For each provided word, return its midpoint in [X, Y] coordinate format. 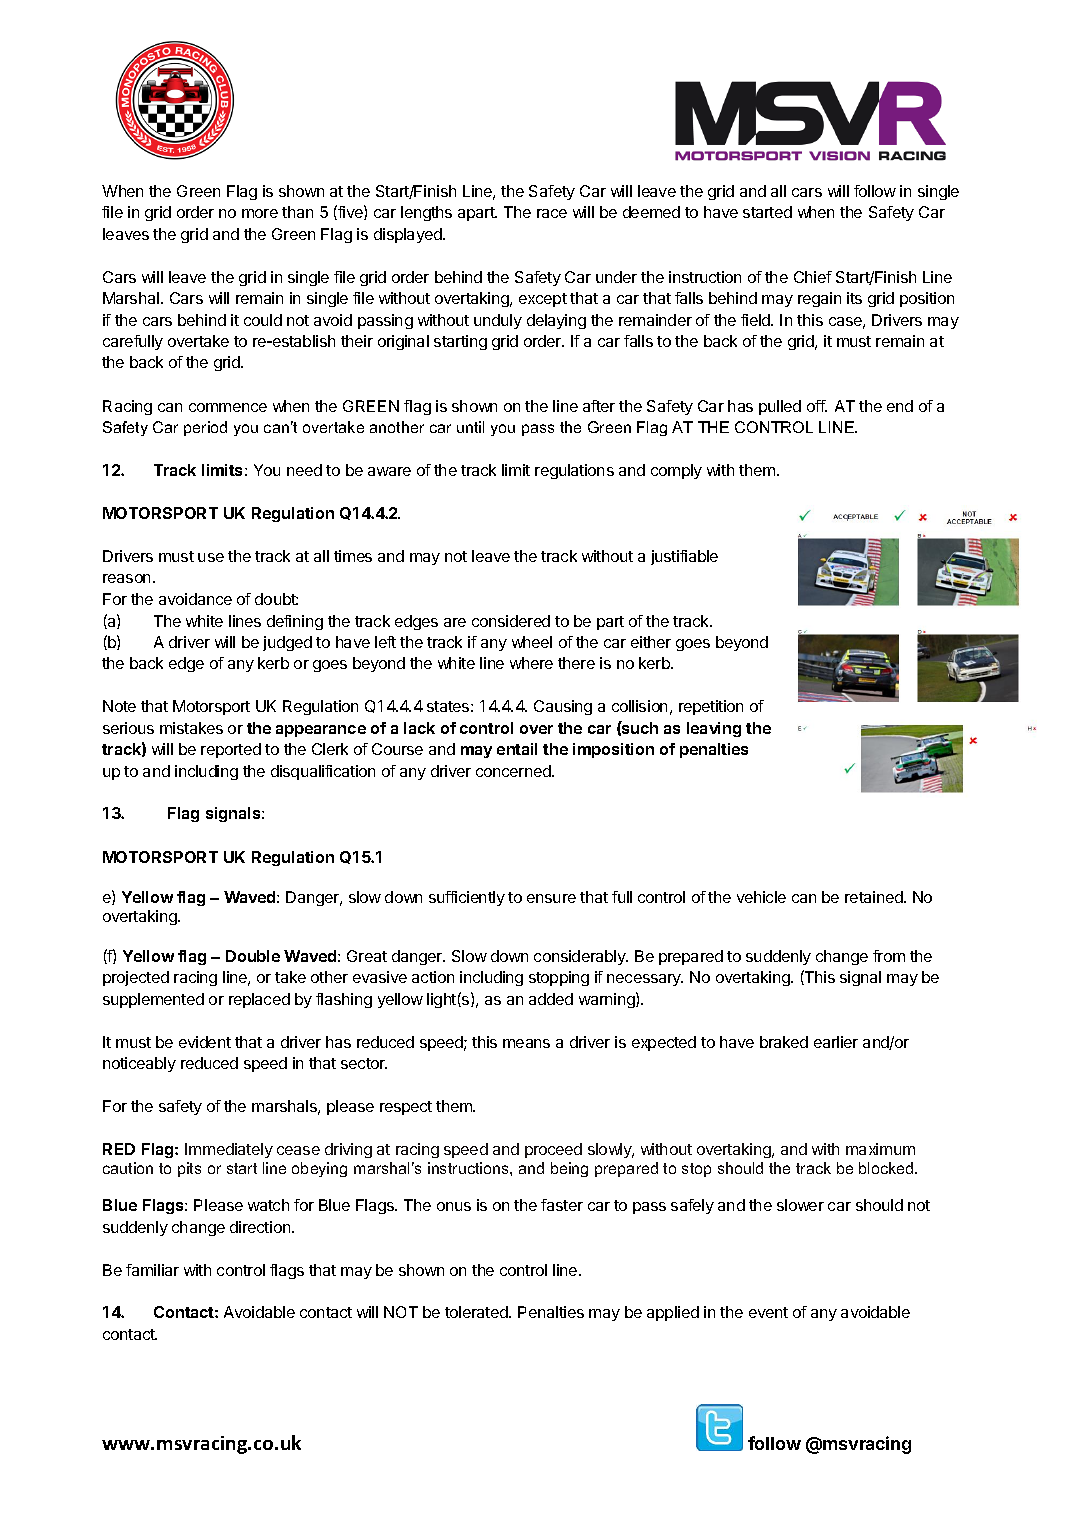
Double [253, 956]
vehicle [761, 897]
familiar [152, 1270]
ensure [551, 898]
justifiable [684, 557]
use [211, 557]
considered [511, 621]
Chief [813, 277]
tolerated [477, 1312]
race [552, 213]
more [260, 213]
